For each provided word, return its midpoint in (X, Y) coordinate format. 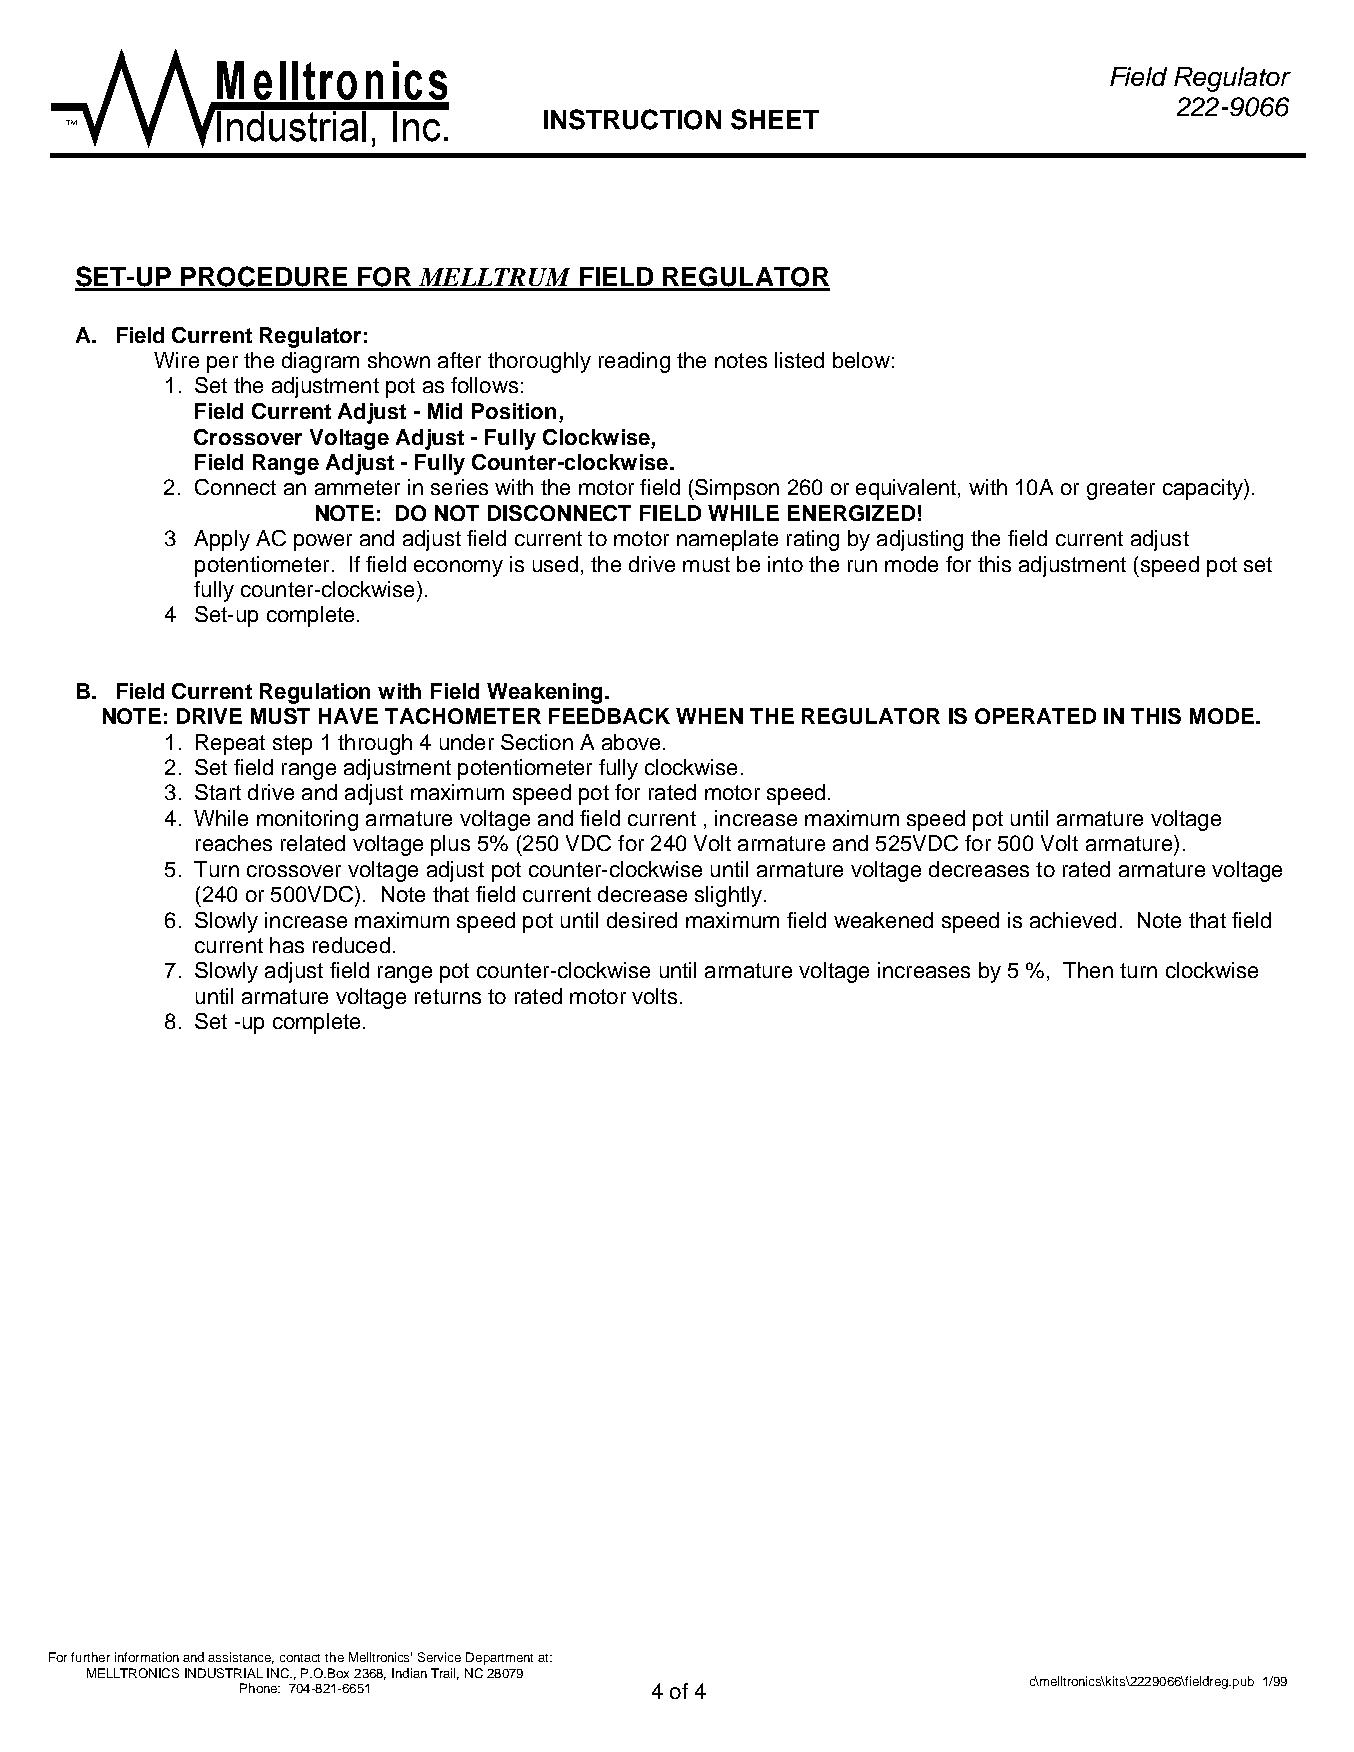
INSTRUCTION (632, 119)
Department (499, 1658)
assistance (241, 1658)
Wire (176, 360)
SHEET (775, 119)
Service (439, 1657)
